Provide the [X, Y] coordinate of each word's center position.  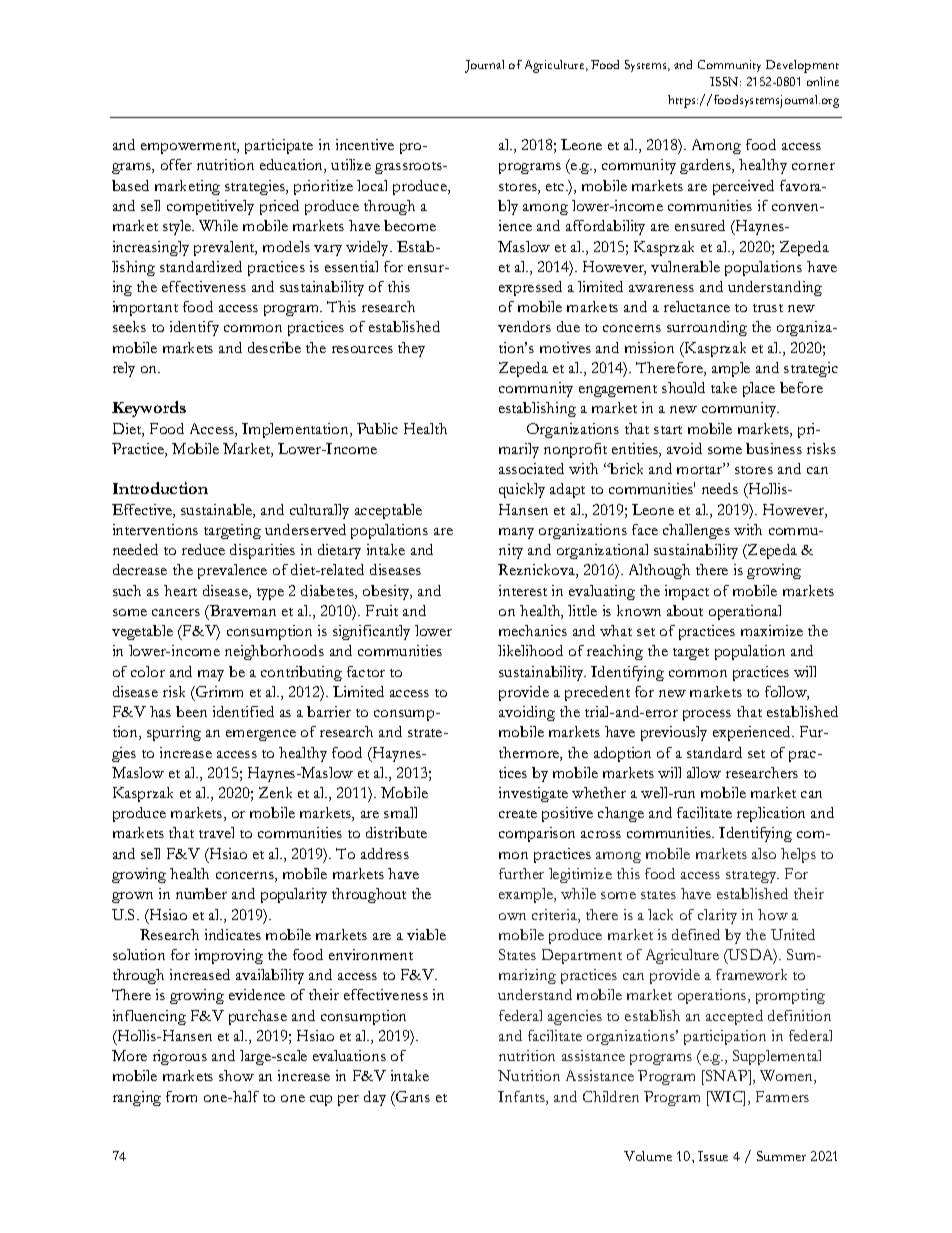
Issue [713, 1156]
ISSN [725, 81]
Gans [412, 1096]
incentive [365, 144]
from [181, 1096]
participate [279, 146]
